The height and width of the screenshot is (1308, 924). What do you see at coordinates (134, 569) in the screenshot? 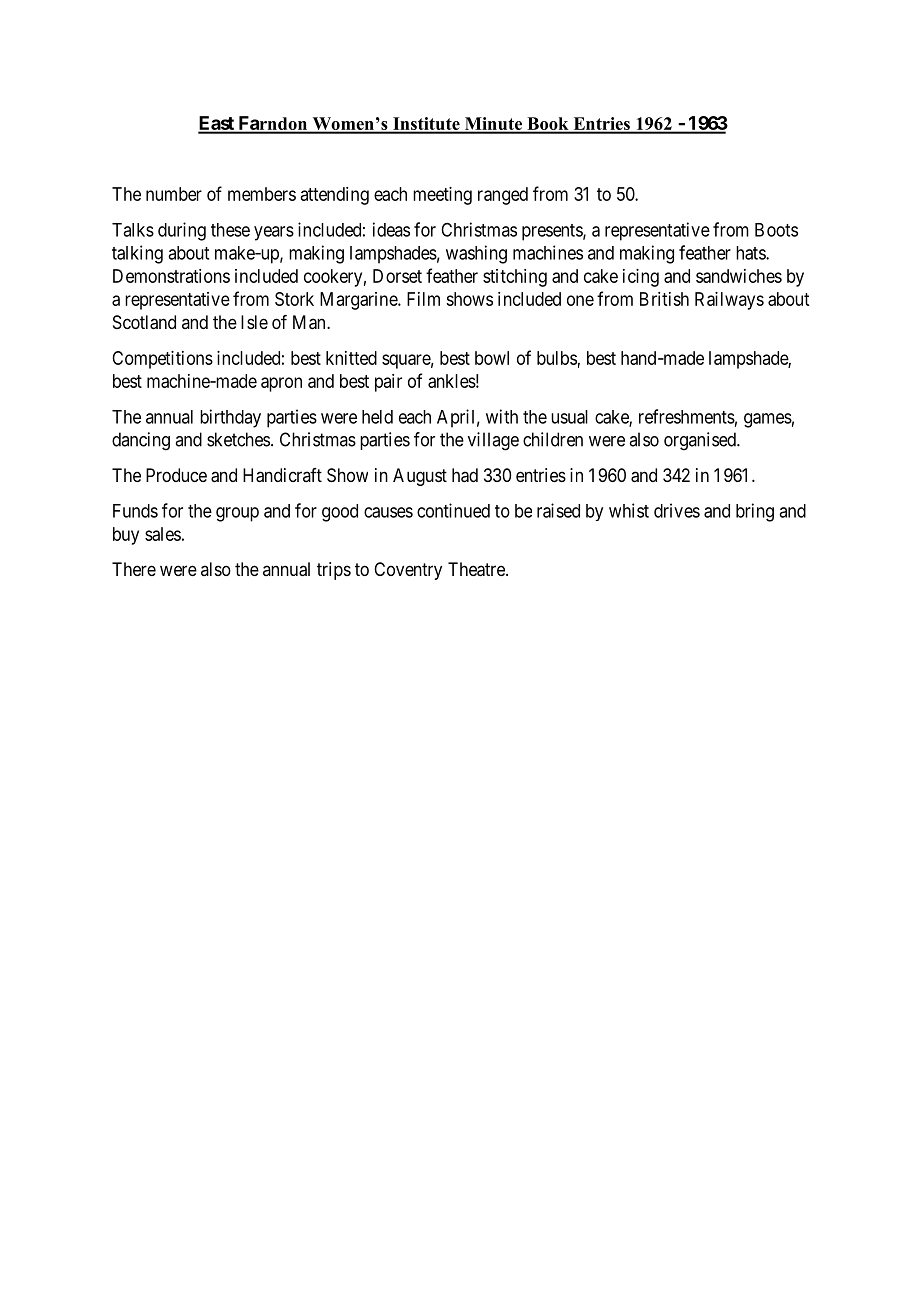
I see `There` at bounding box center [134, 569].
